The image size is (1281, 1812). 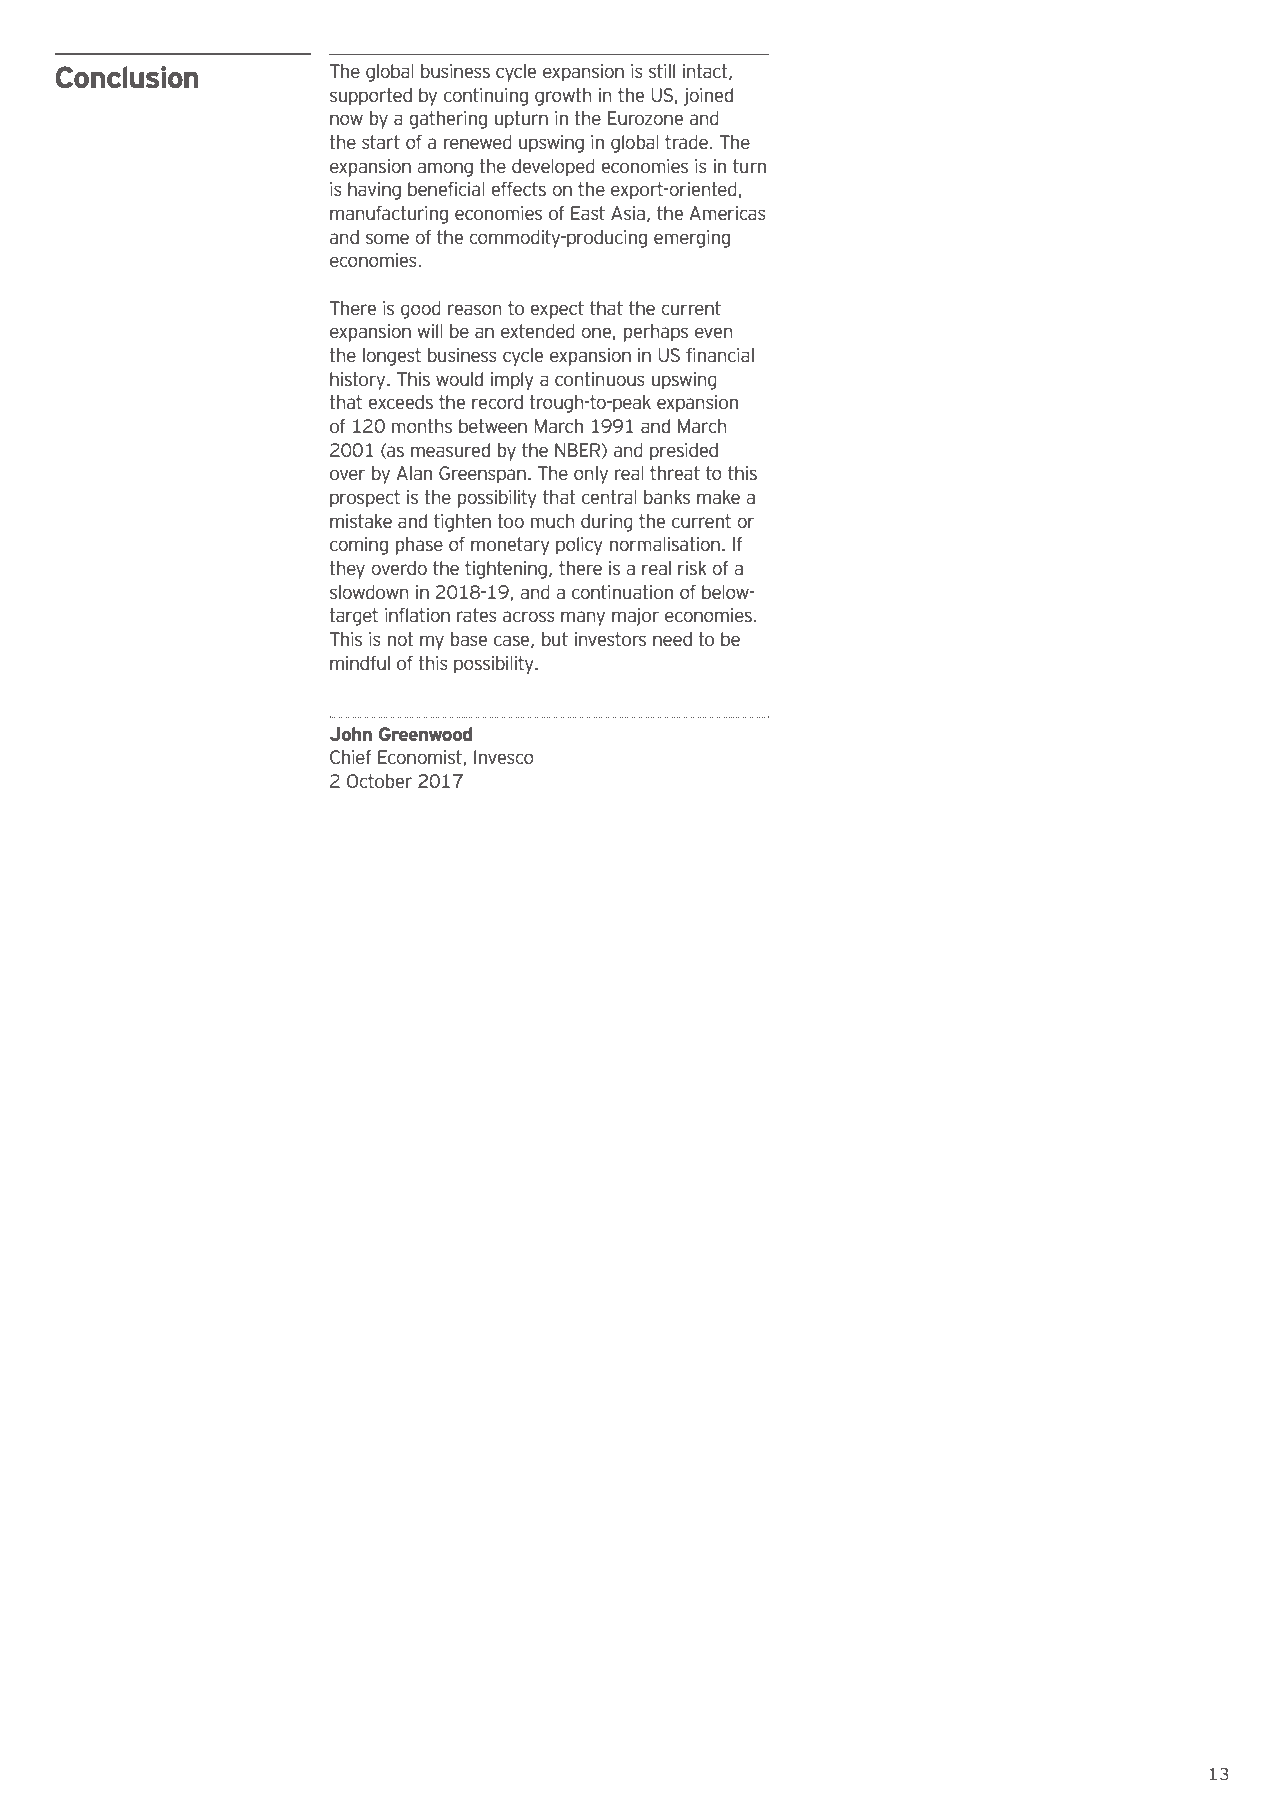 I want to click on still, so click(x=662, y=71).
